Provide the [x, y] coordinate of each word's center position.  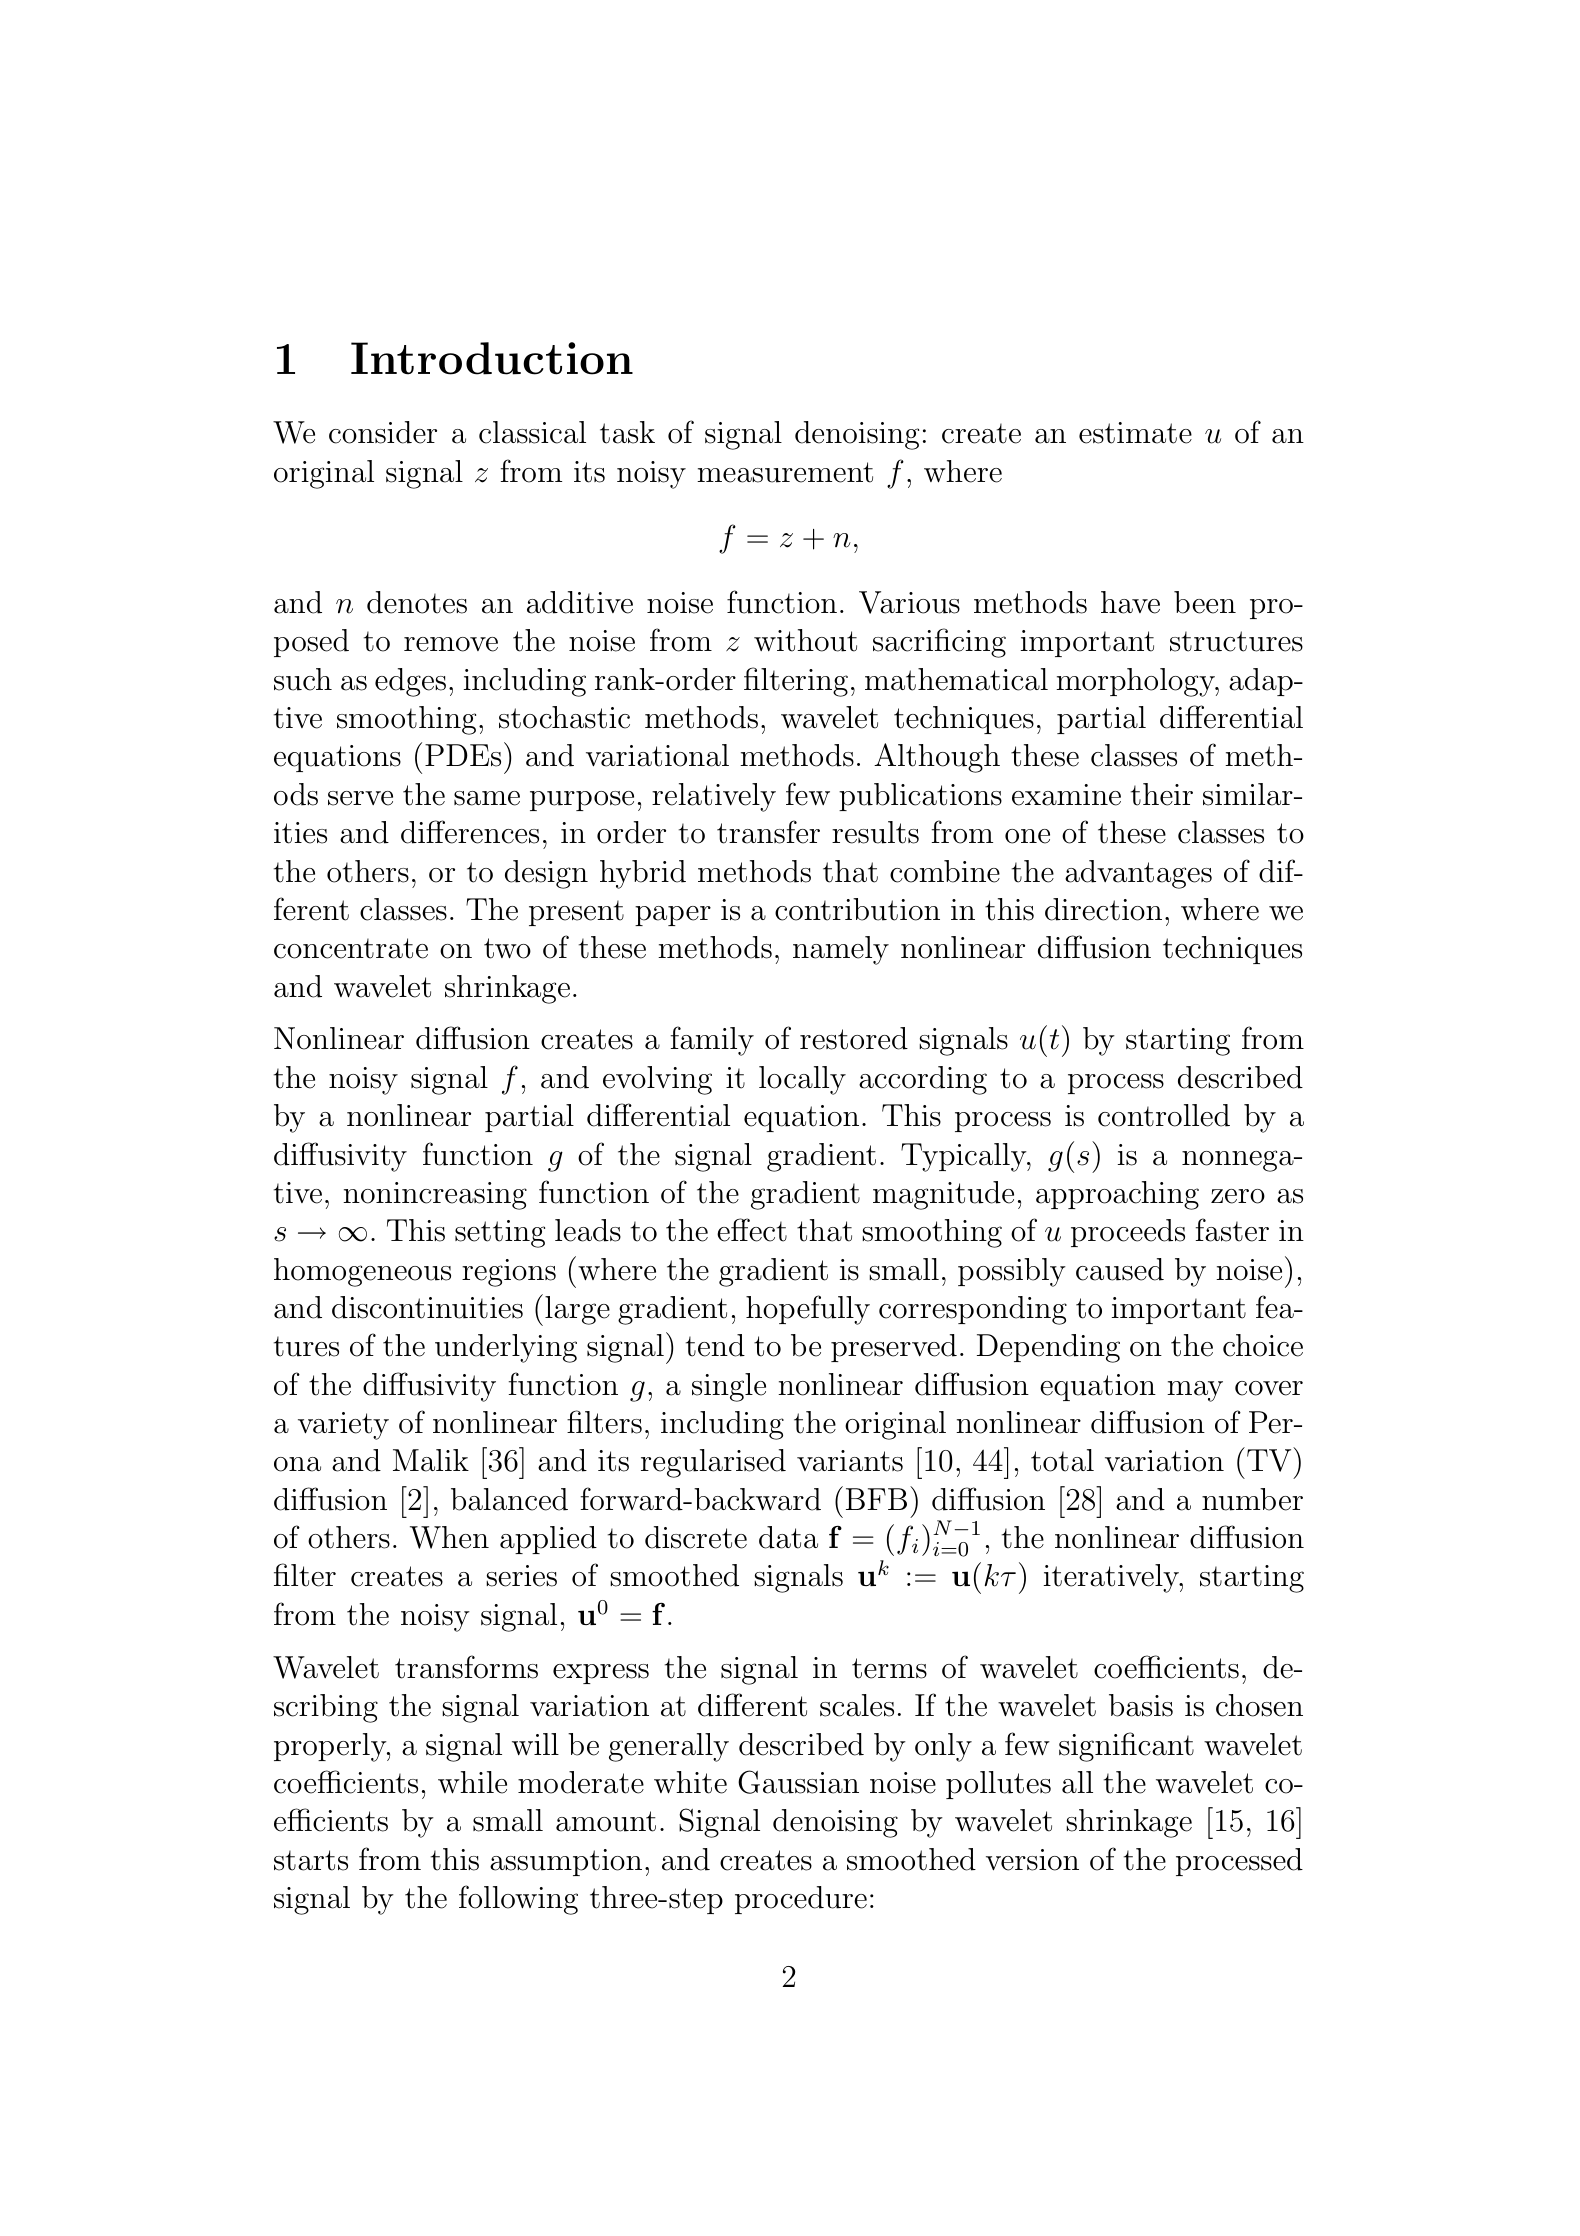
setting [500, 1234]
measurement [785, 472]
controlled [1164, 1115]
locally [802, 1080]
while [472, 1782]
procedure [801, 1900]
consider [383, 432]
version [1032, 1860]
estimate [1135, 433]
